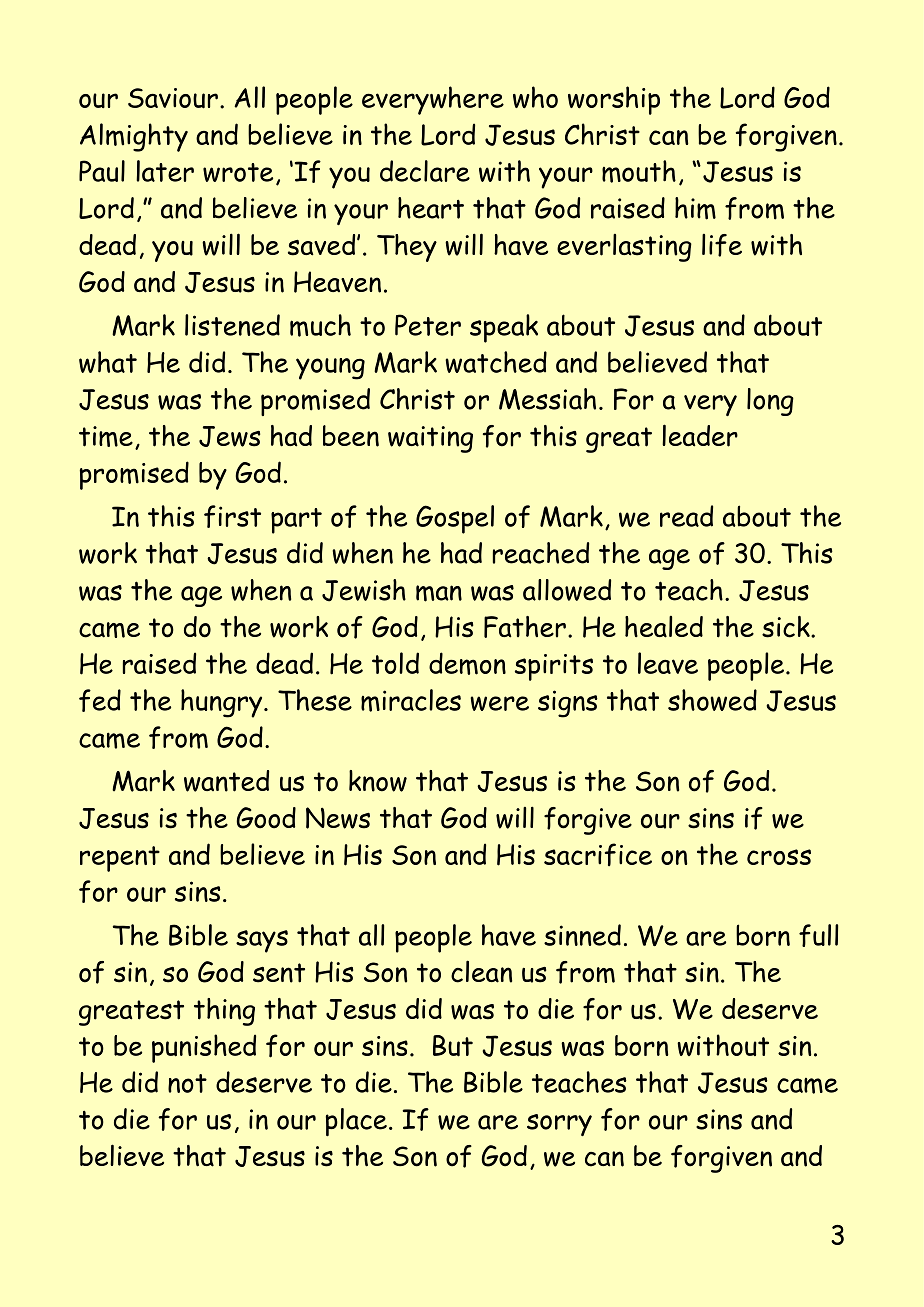  I want to click on showed, so click(712, 700).
